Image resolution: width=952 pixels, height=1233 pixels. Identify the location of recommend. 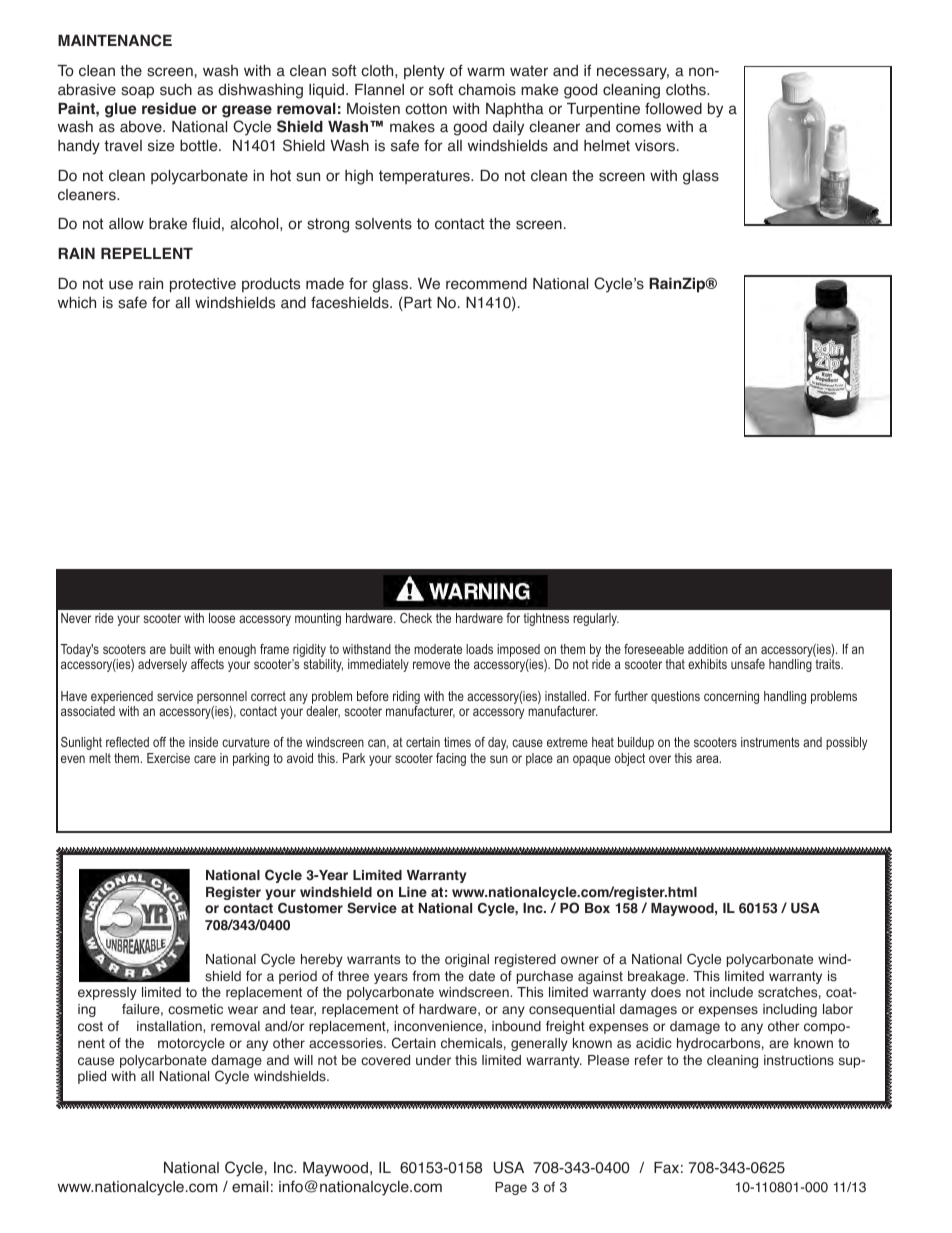
(486, 284).
